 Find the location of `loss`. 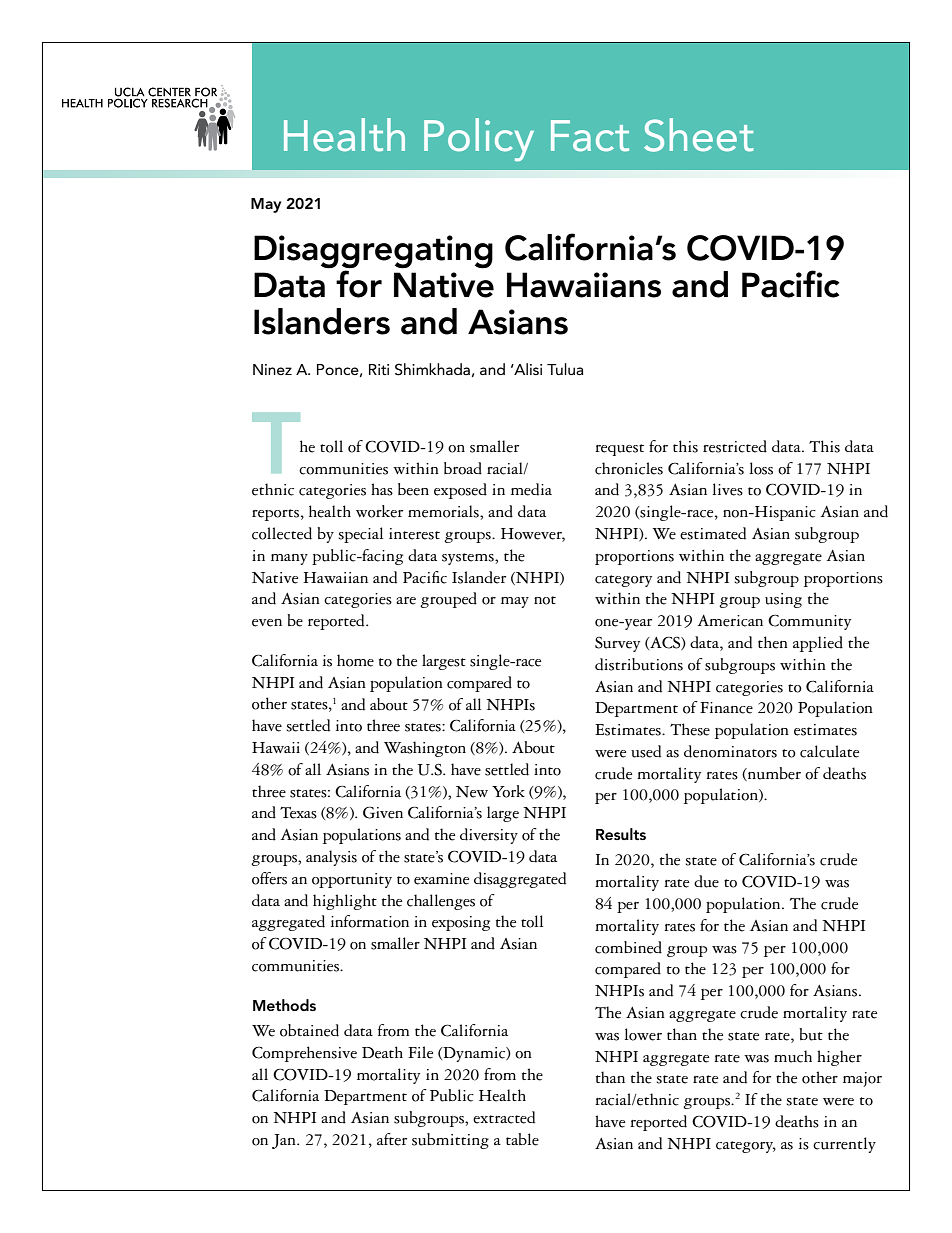

loss is located at coordinates (761, 468).
